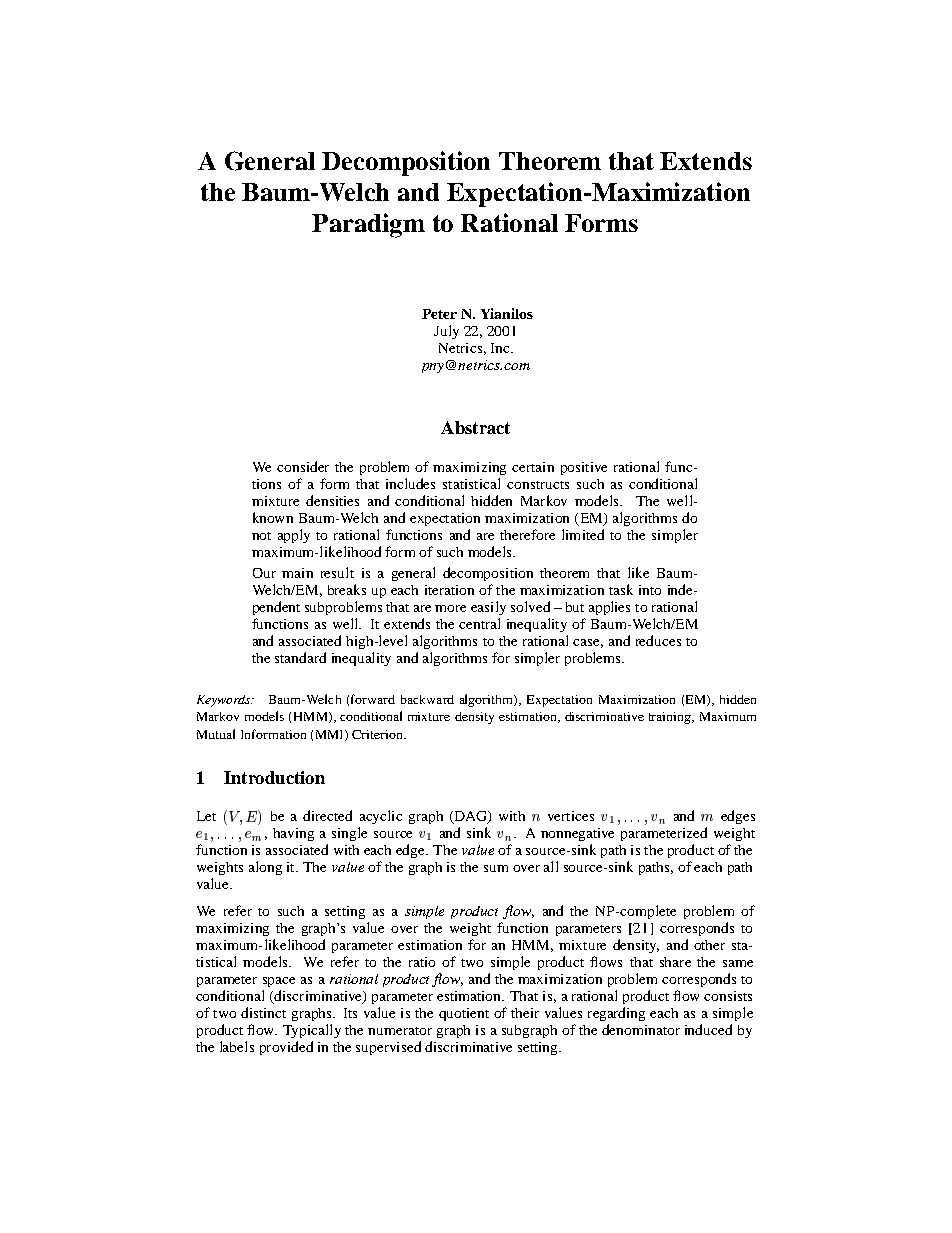 This document has height=1233, width=952. What do you see at coordinates (583, 534) in the document?
I see `limited` at bounding box center [583, 534].
